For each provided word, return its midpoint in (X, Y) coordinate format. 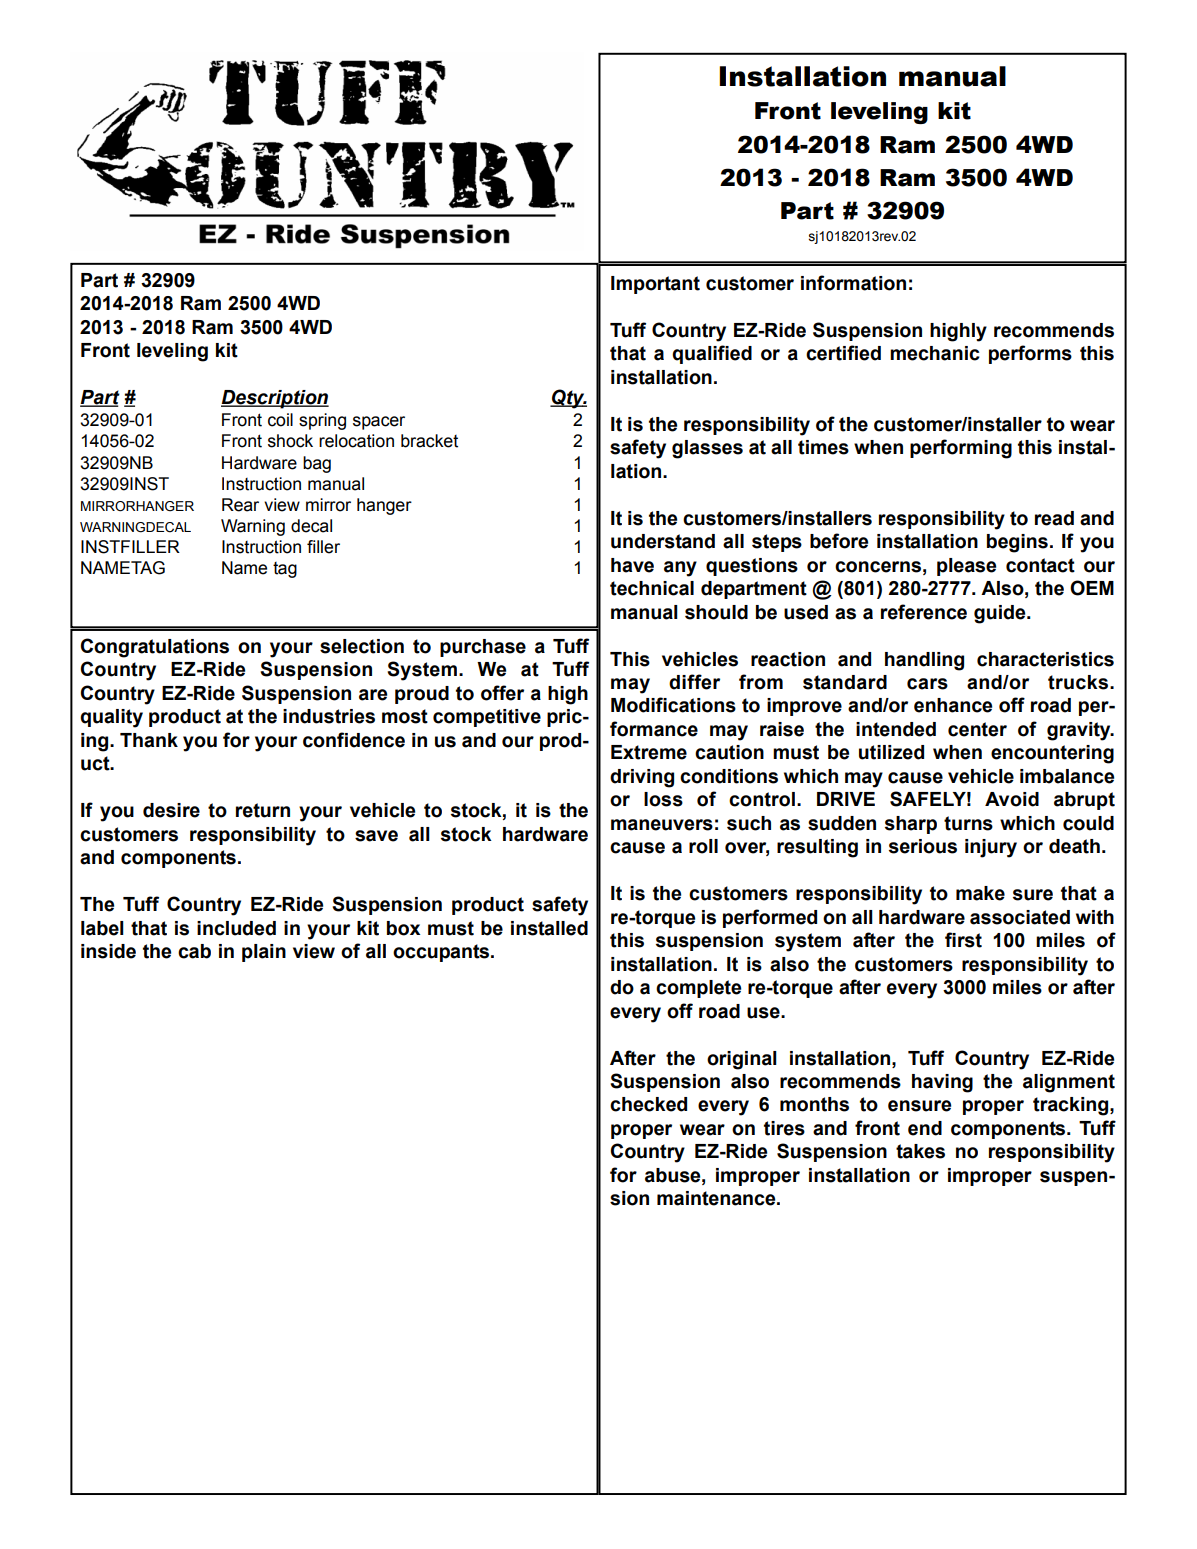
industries (329, 716)
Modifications (673, 705)
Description (275, 399)
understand (663, 541)
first (963, 940)
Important (655, 285)
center (977, 729)
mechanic (935, 353)
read (1054, 518)
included (236, 928)
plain (264, 953)
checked (648, 1104)
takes (920, 1151)
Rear (240, 505)
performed (770, 918)
